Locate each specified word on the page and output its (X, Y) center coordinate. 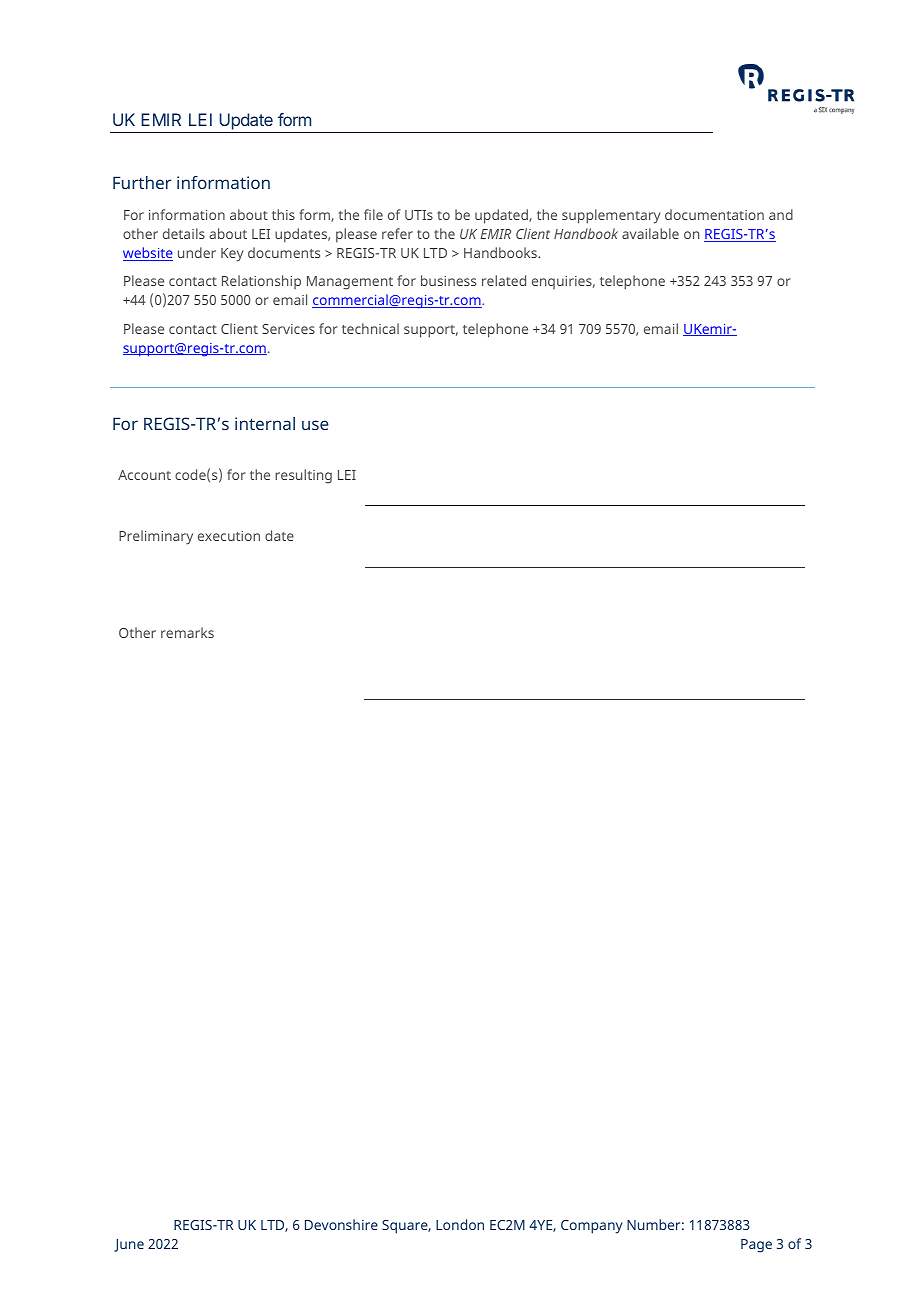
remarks (187, 632)
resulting (303, 476)
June (129, 1245)
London (460, 1224)
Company (592, 1227)
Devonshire (341, 1224)
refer (397, 233)
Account (144, 475)
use (315, 425)
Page (756, 1246)
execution (229, 536)
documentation (714, 214)
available (650, 233)
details (184, 233)
